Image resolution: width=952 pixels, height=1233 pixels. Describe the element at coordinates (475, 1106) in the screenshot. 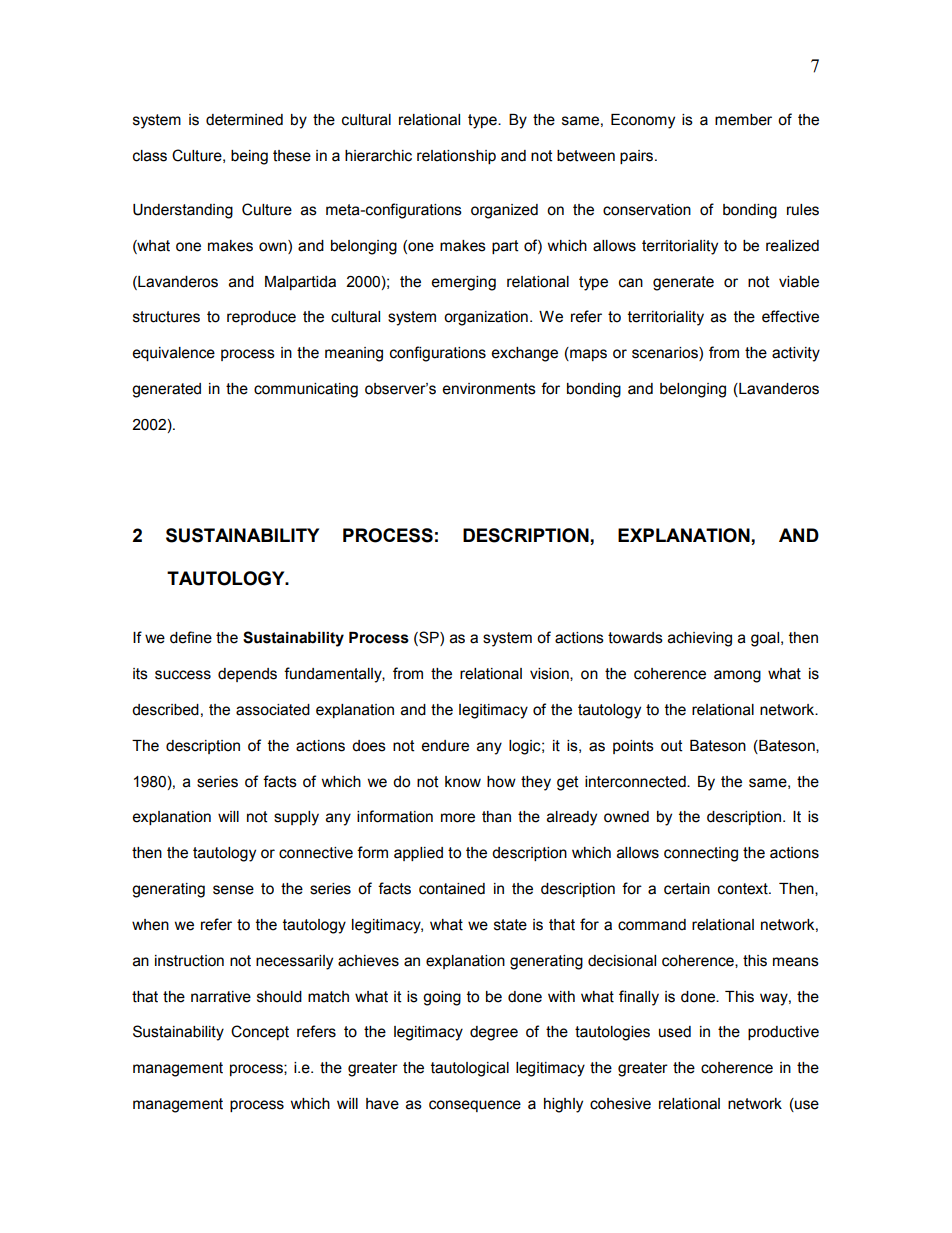

I see `consequence` at that location.
